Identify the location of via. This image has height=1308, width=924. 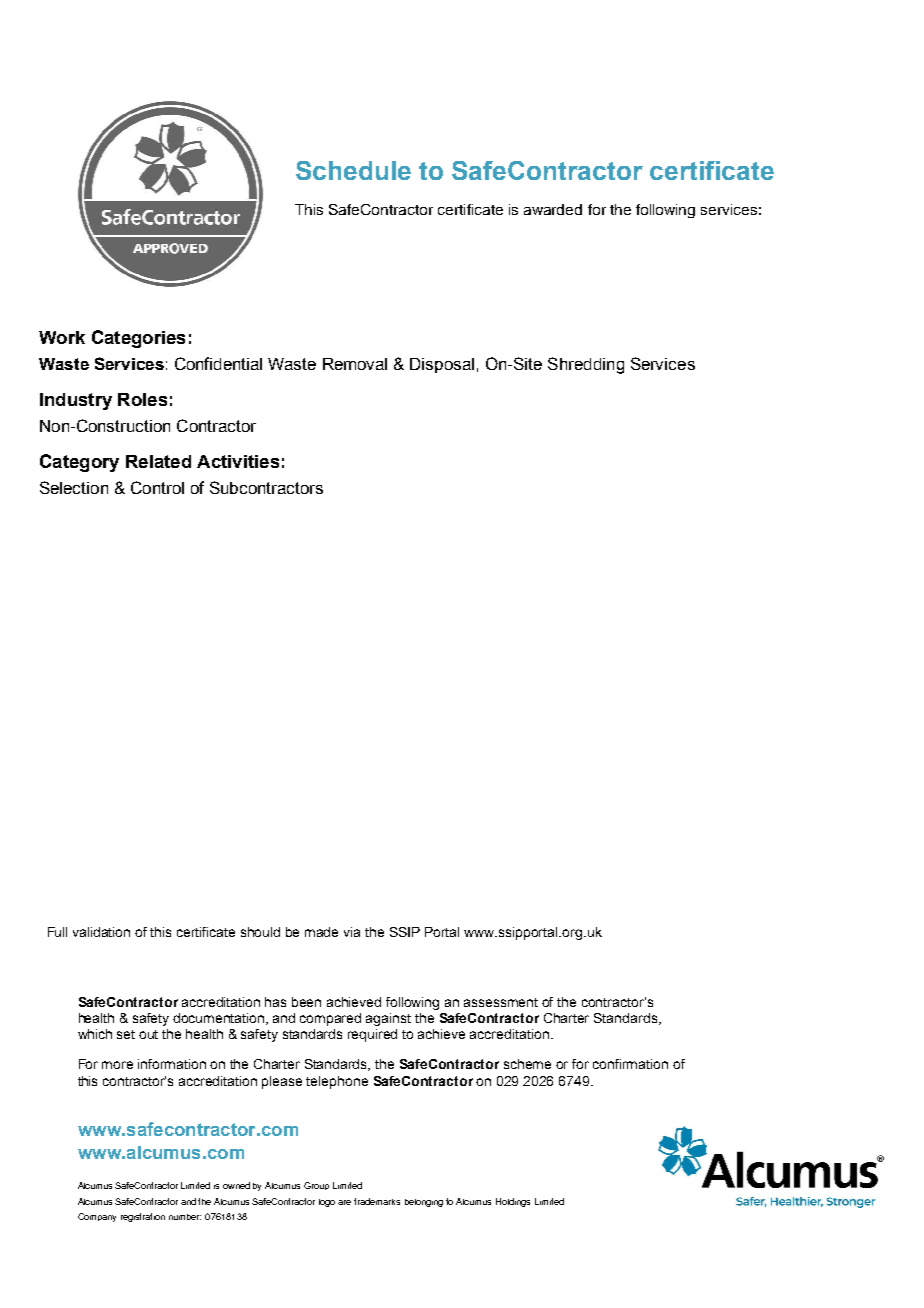
(352, 932).
